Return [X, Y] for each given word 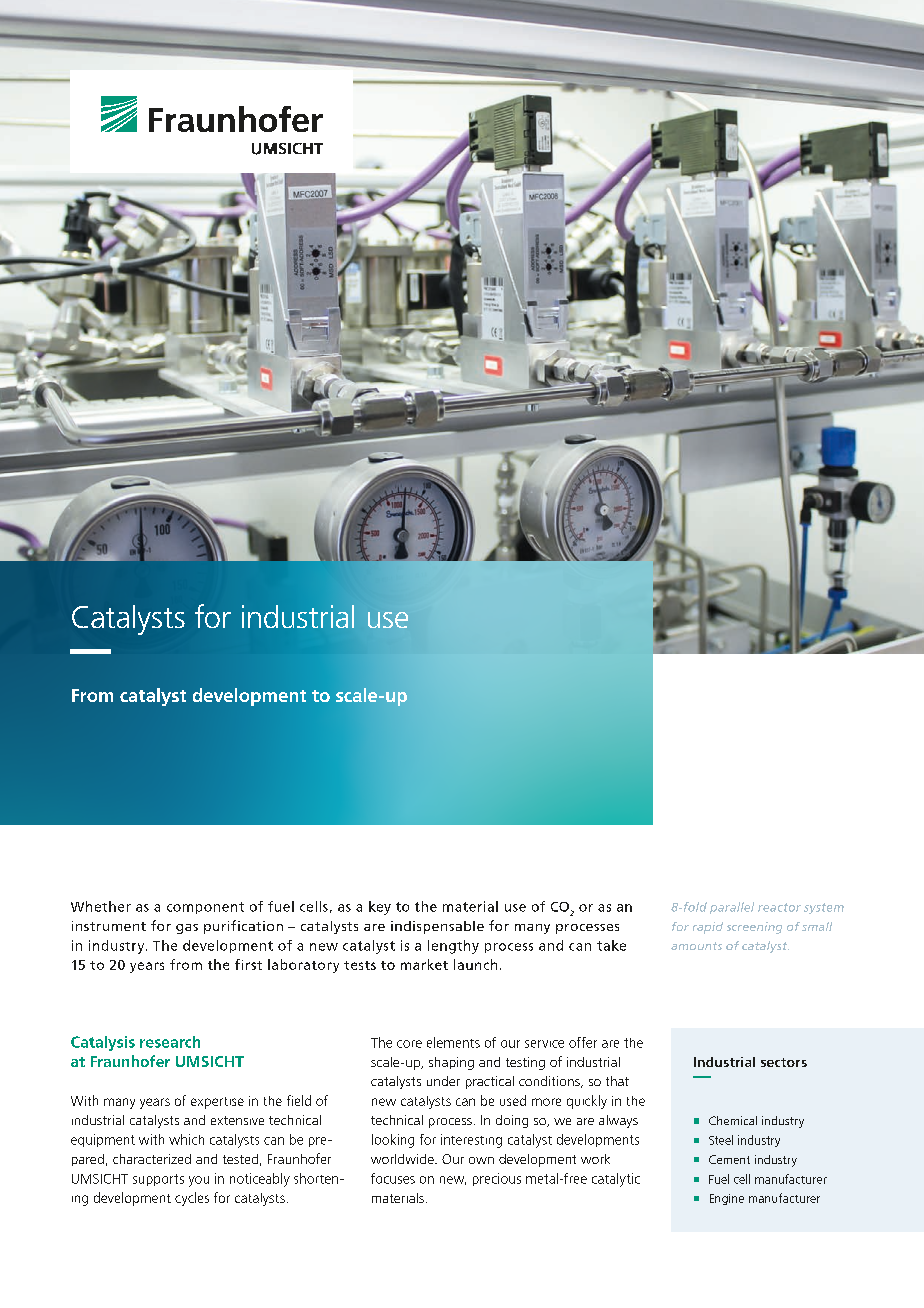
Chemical [733, 1120]
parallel [732, 908]
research [170, 1042]
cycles [192, 1199]
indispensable [437, 927]
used [513, 1100]
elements [453, 1042]
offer [583, 1042]
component [205, 908]
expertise [217, 1103]
